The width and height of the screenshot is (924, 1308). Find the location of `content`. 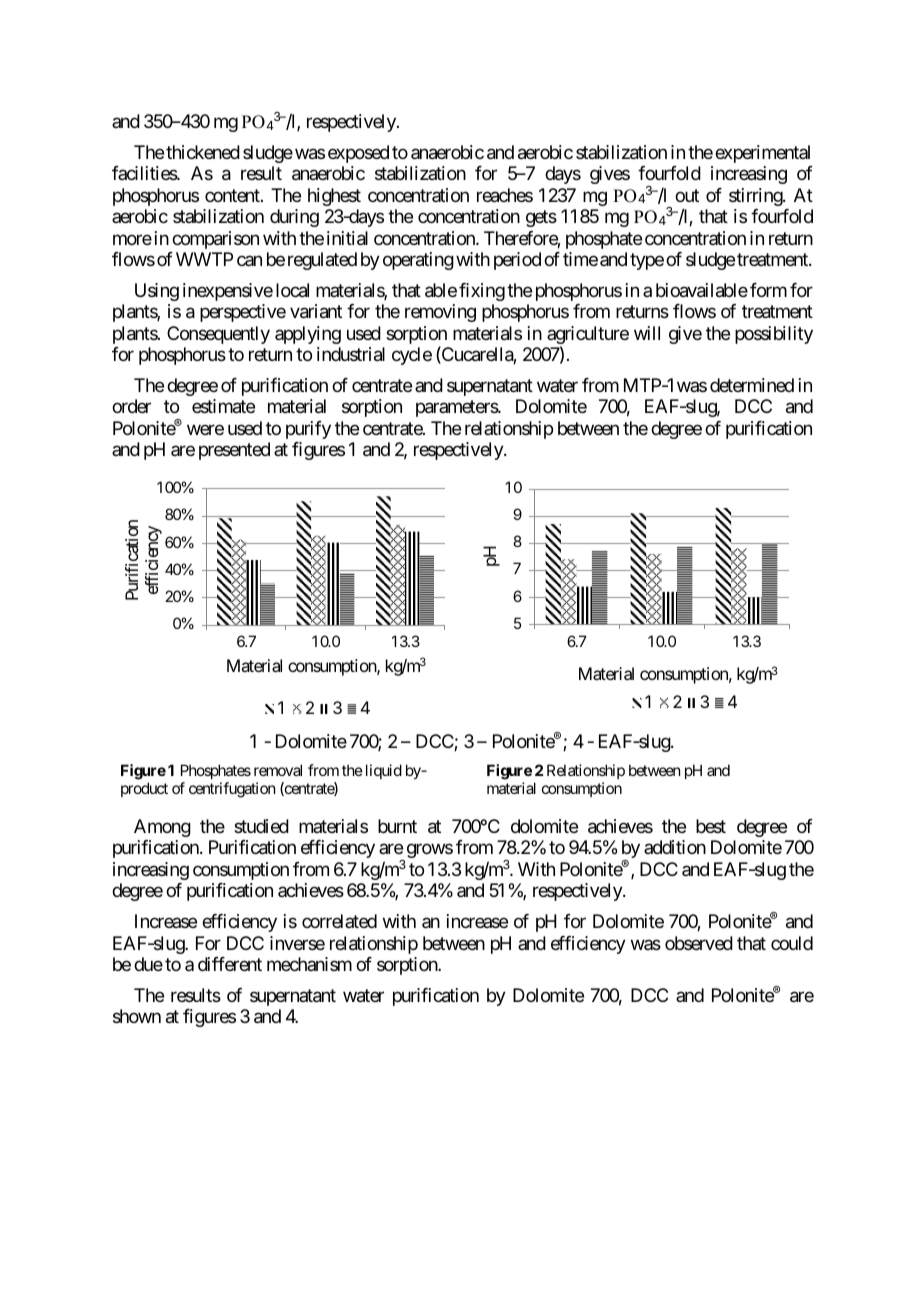

content is located at coordinates (233, 195).
